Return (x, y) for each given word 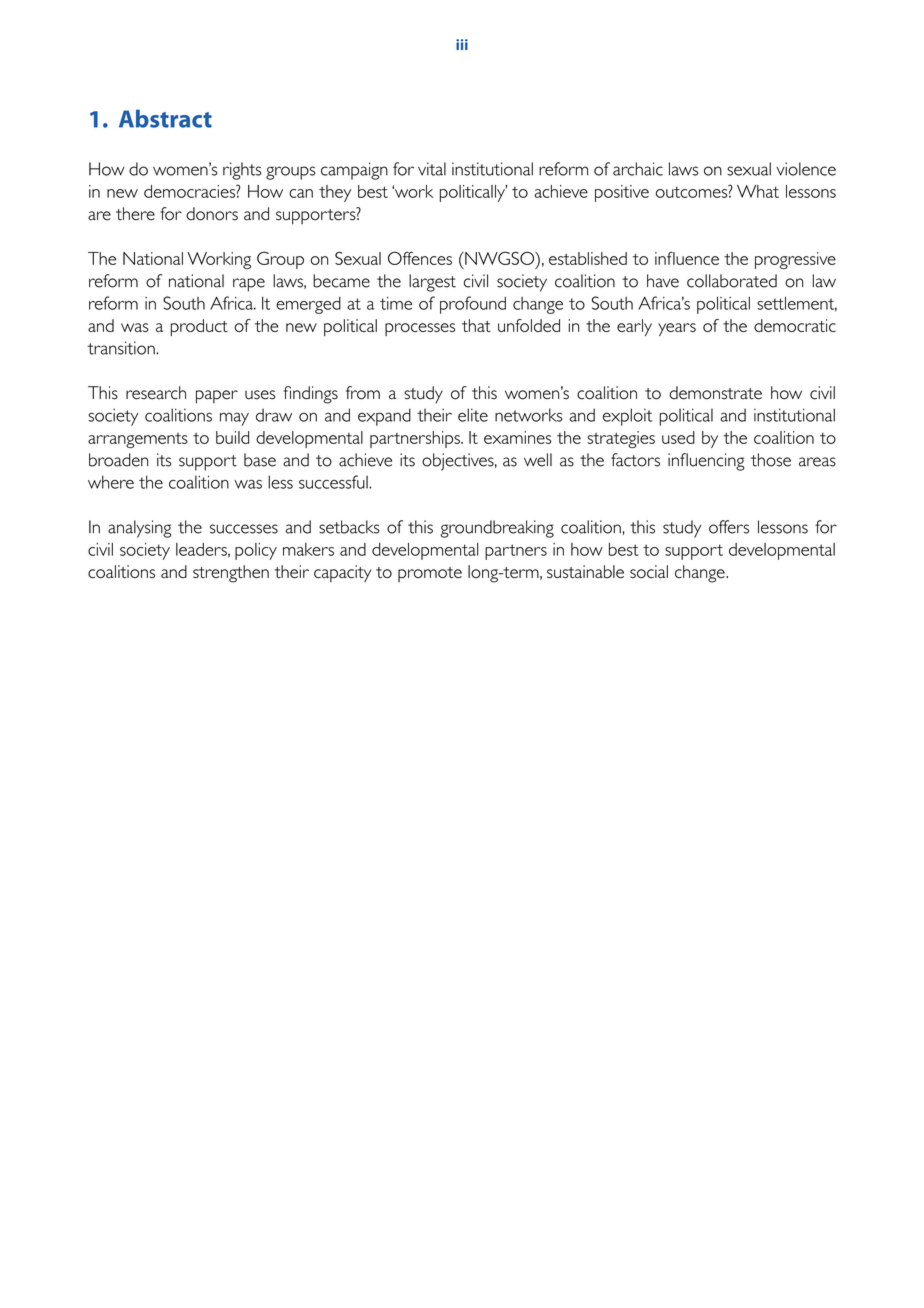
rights (242, 171)
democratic (795, 325)
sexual (749, 169)
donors (212, 214)
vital (432, 169)
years (677, 329)
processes (420, 329)
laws (683, 169)
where (111, 482)
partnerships (416, 439)
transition (122, 348)
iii (462, 44)
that (476, 325)
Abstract (165, 119)
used (678, 437)
